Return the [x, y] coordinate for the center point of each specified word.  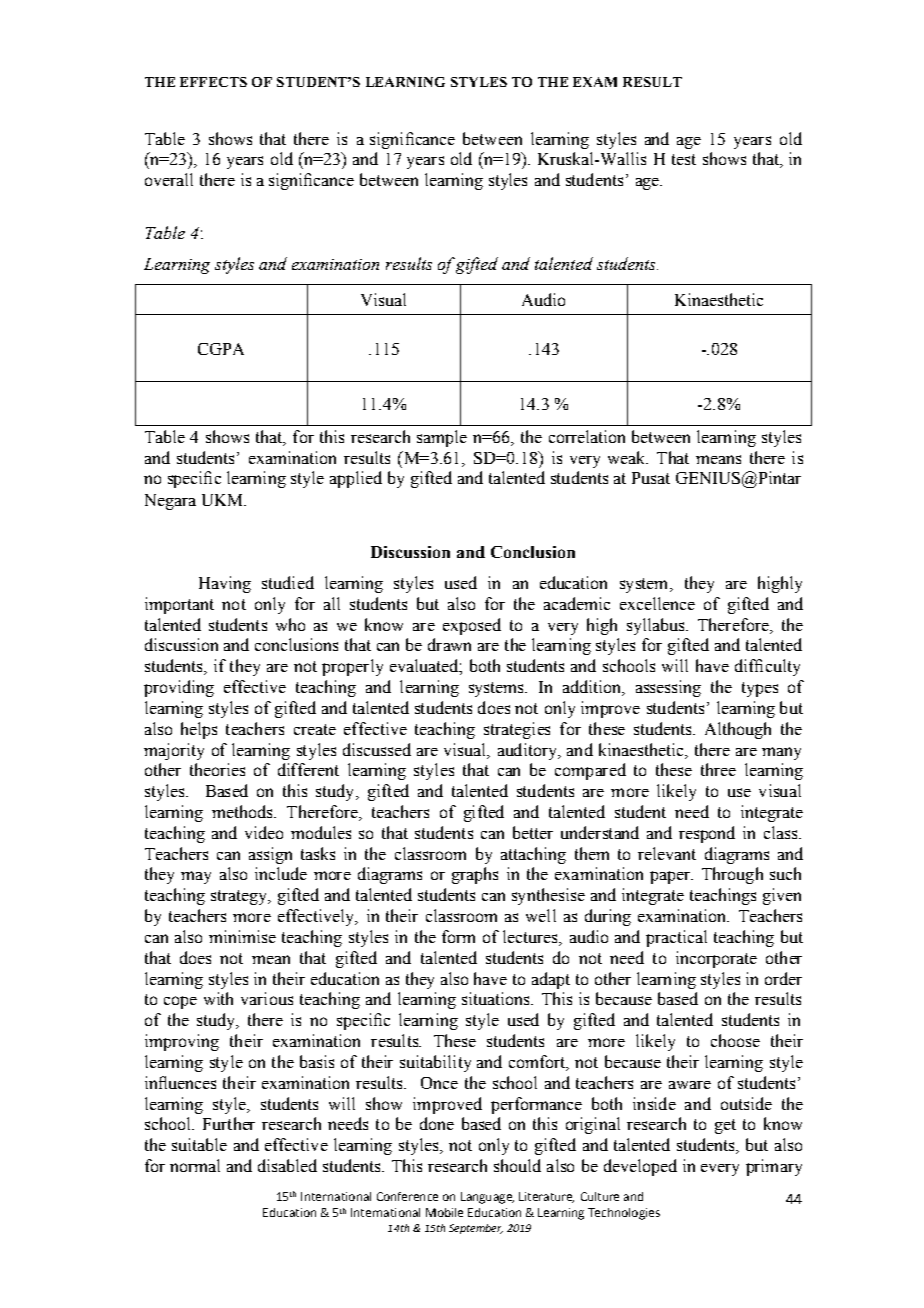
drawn [449, 644]
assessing [668, 688]
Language [487, 1198]
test [684, 159]
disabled [287, 1165]
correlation [587, 436]
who [290, 624]
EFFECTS [213, 82]
